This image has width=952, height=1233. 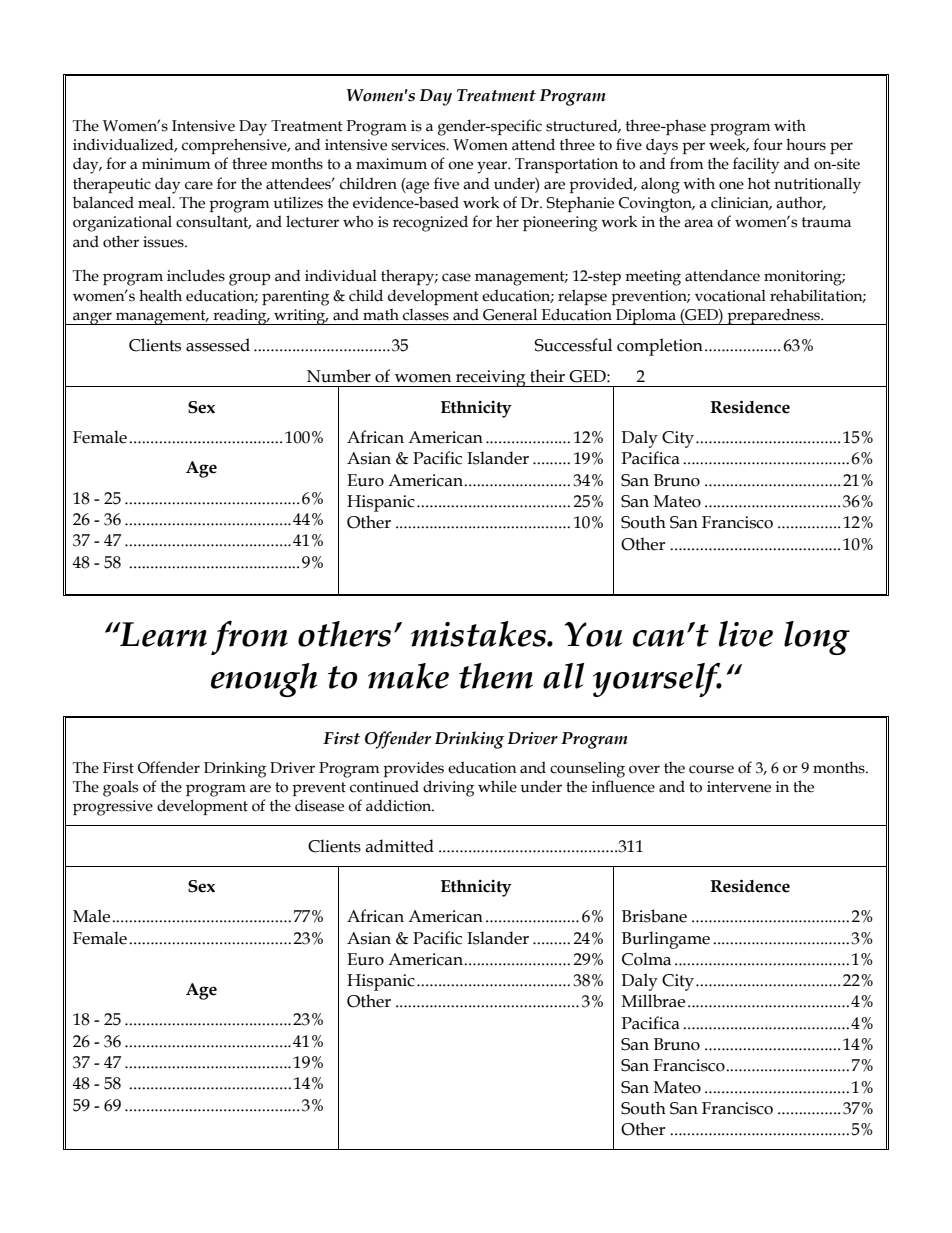 I want to click on progressive, so click(x=113, y=808).
